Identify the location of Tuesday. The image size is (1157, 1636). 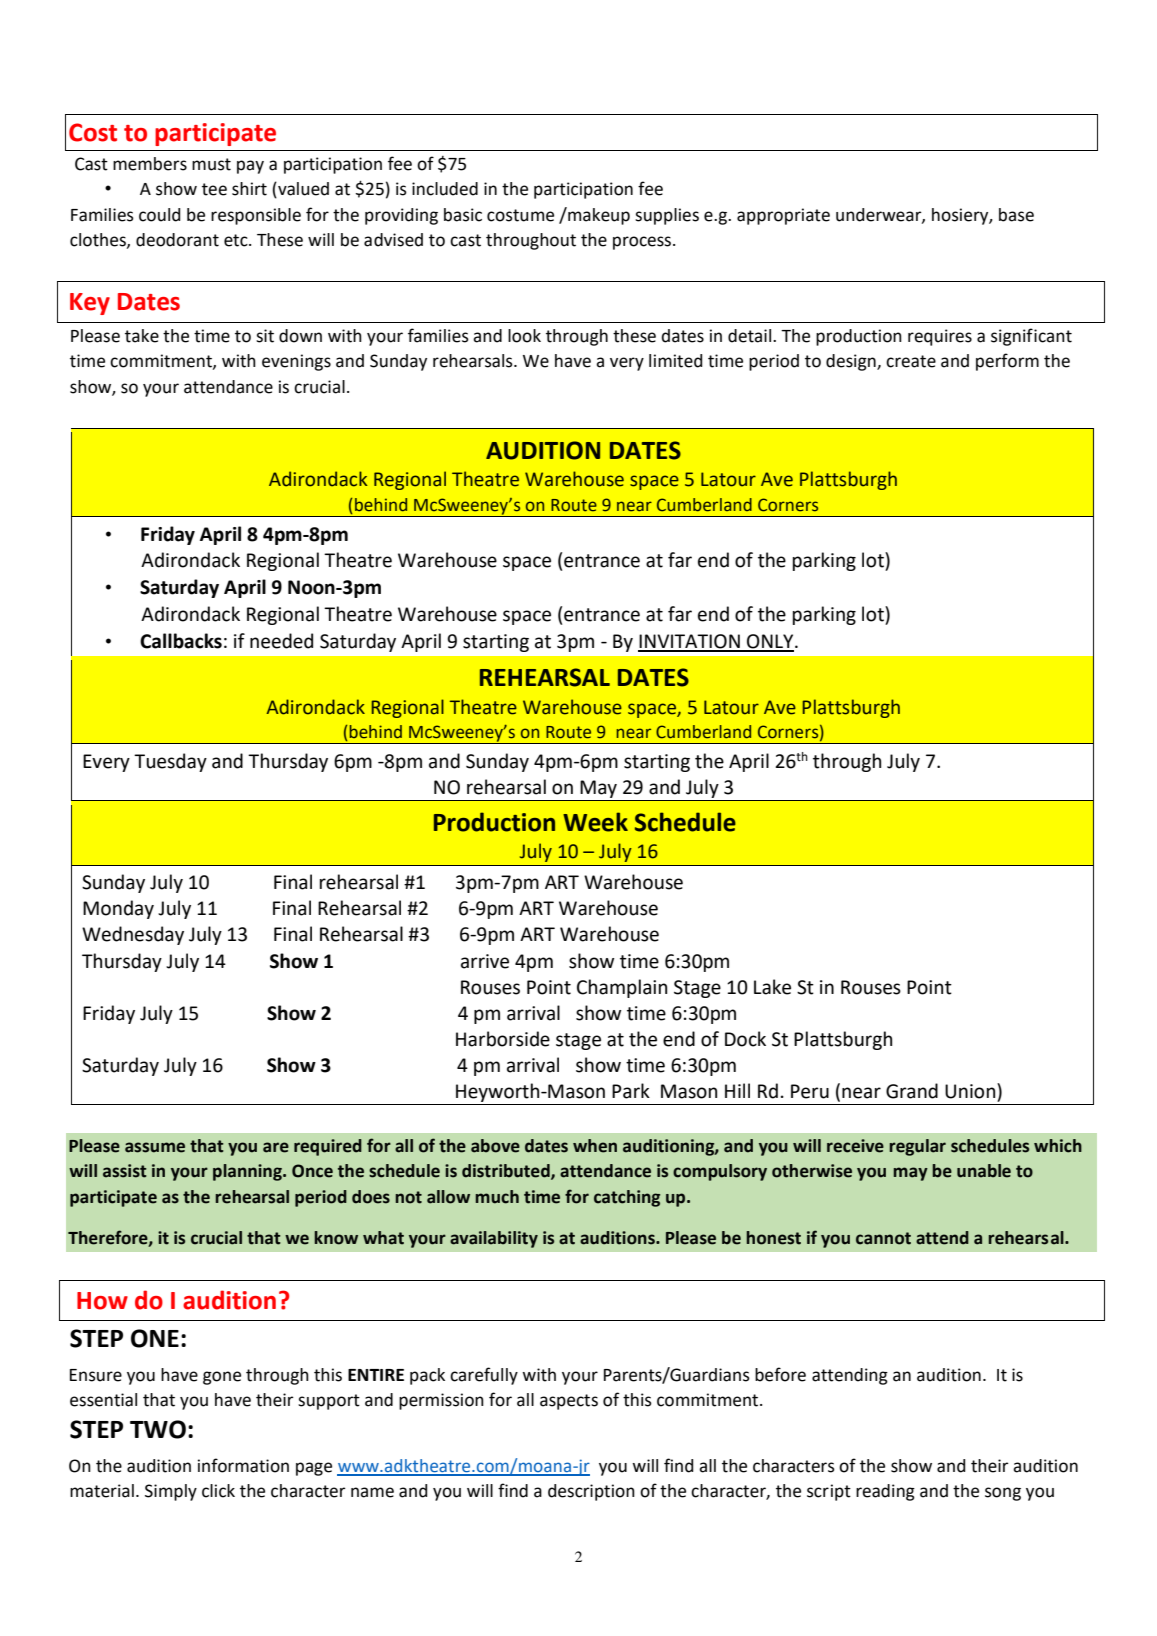
(170, 762).
